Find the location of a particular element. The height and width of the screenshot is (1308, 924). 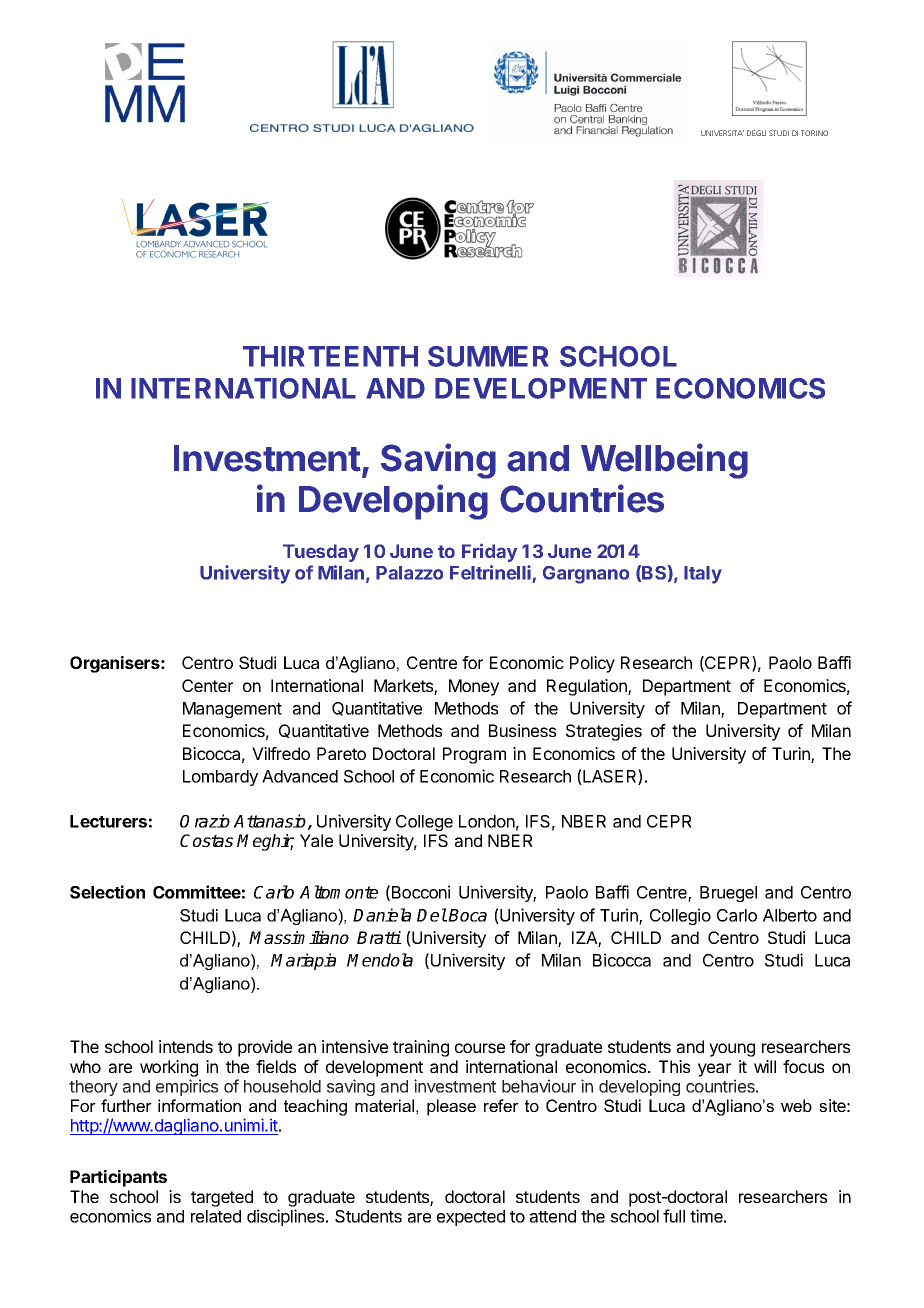

Friday is located at coordinates (489, 552).
